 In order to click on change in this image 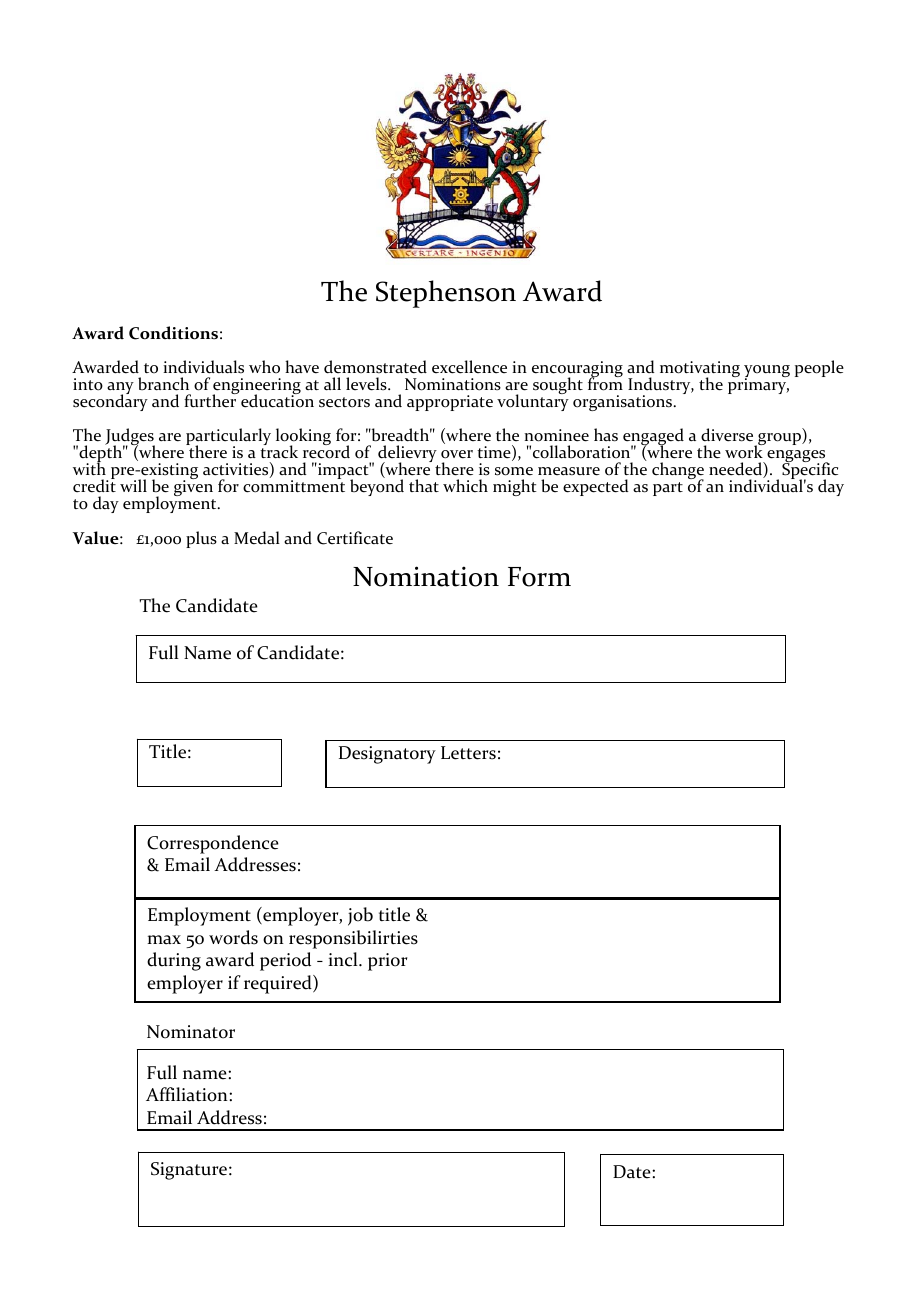, I will do `click(678, 472)`.
